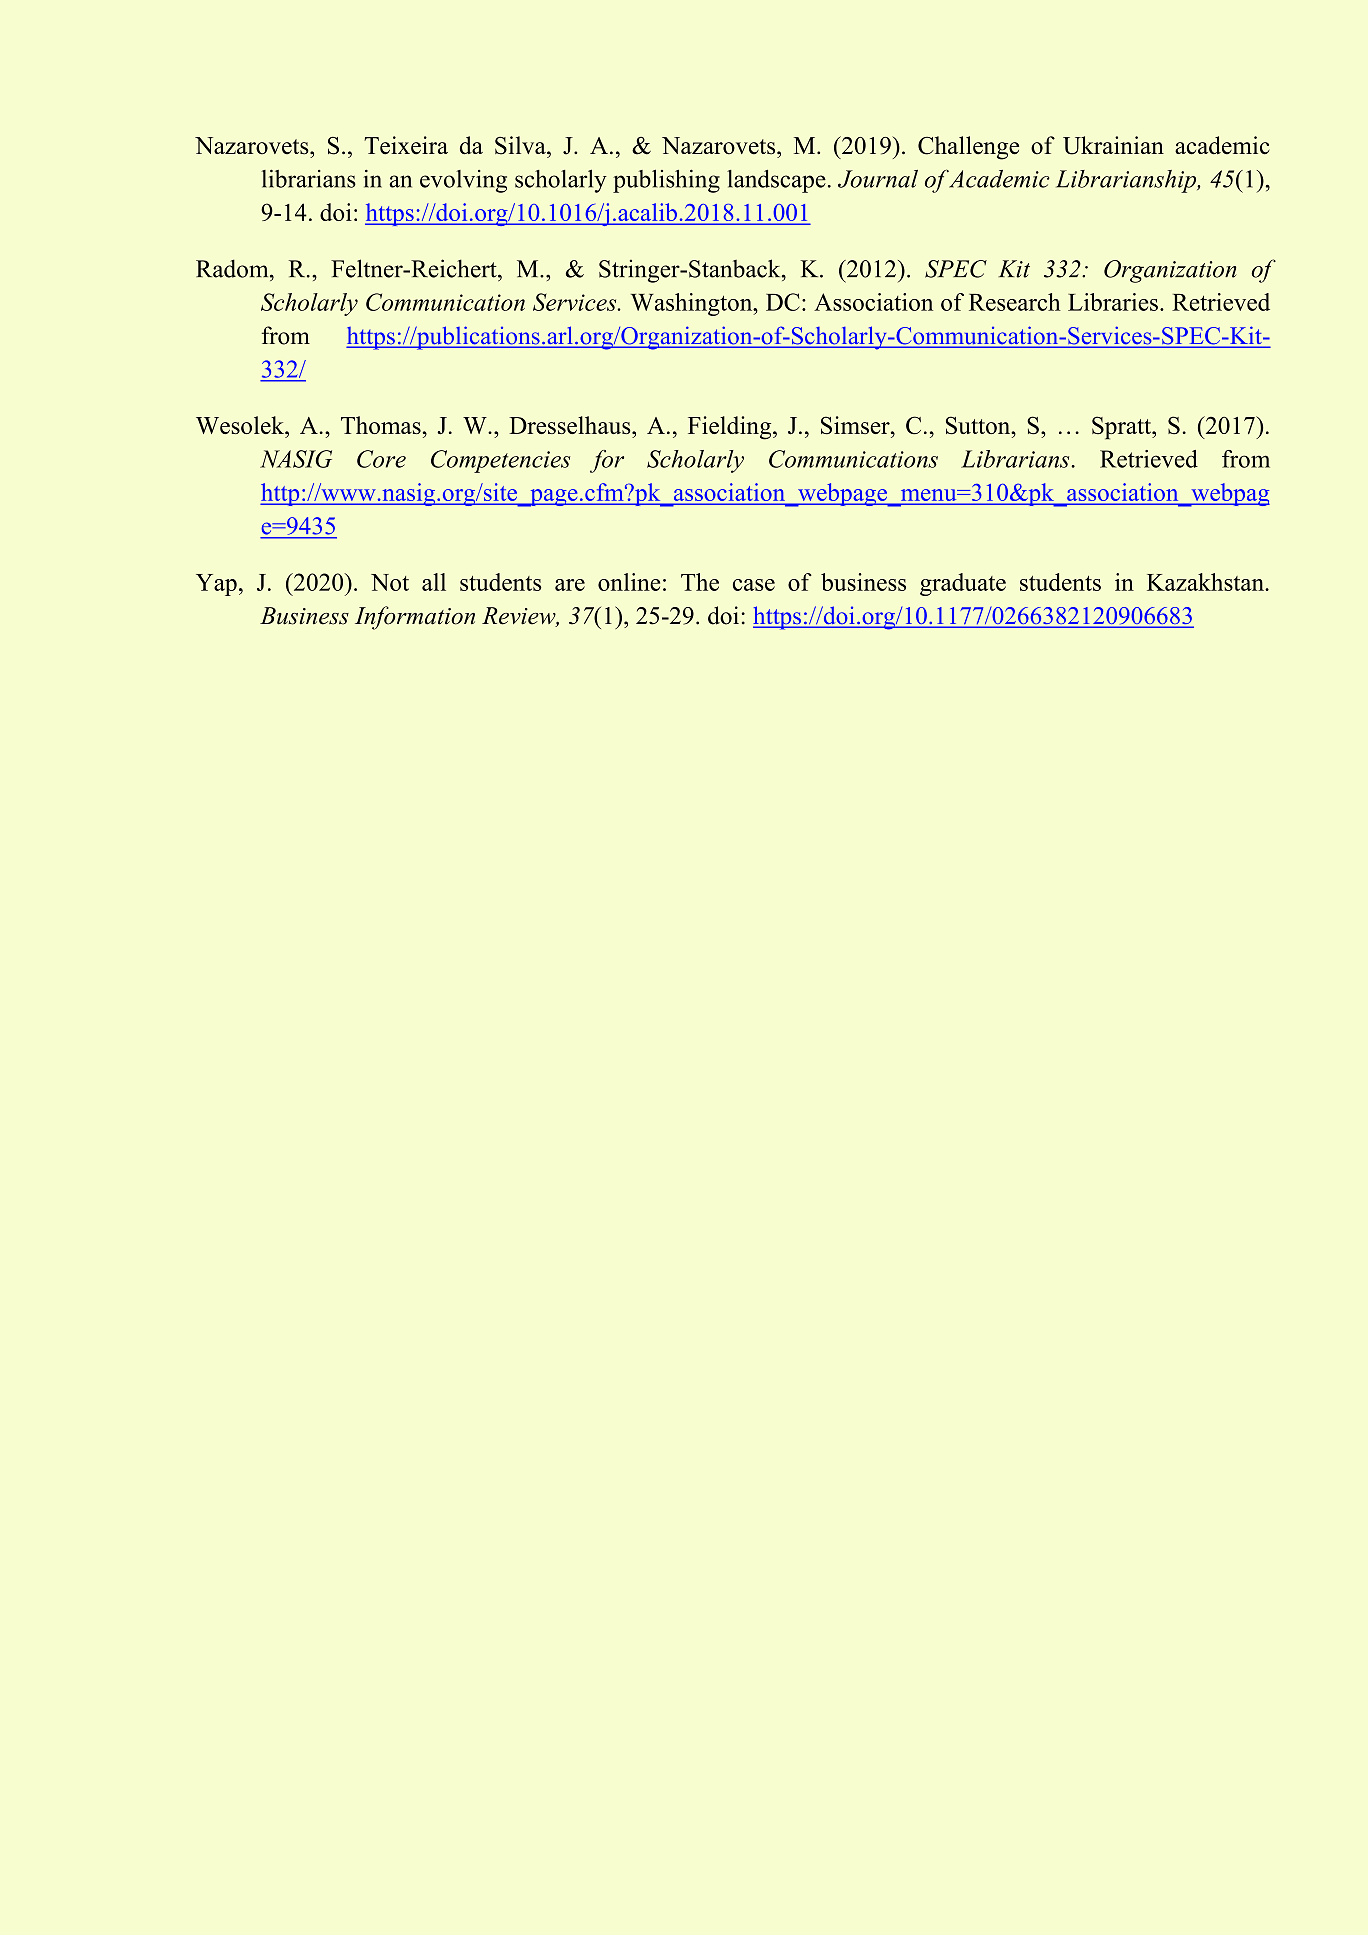 This screenshot has width=1368, height=1935. Describe the element at coordinates (381, 459) in the screenshot. I see `Core` at that location.
